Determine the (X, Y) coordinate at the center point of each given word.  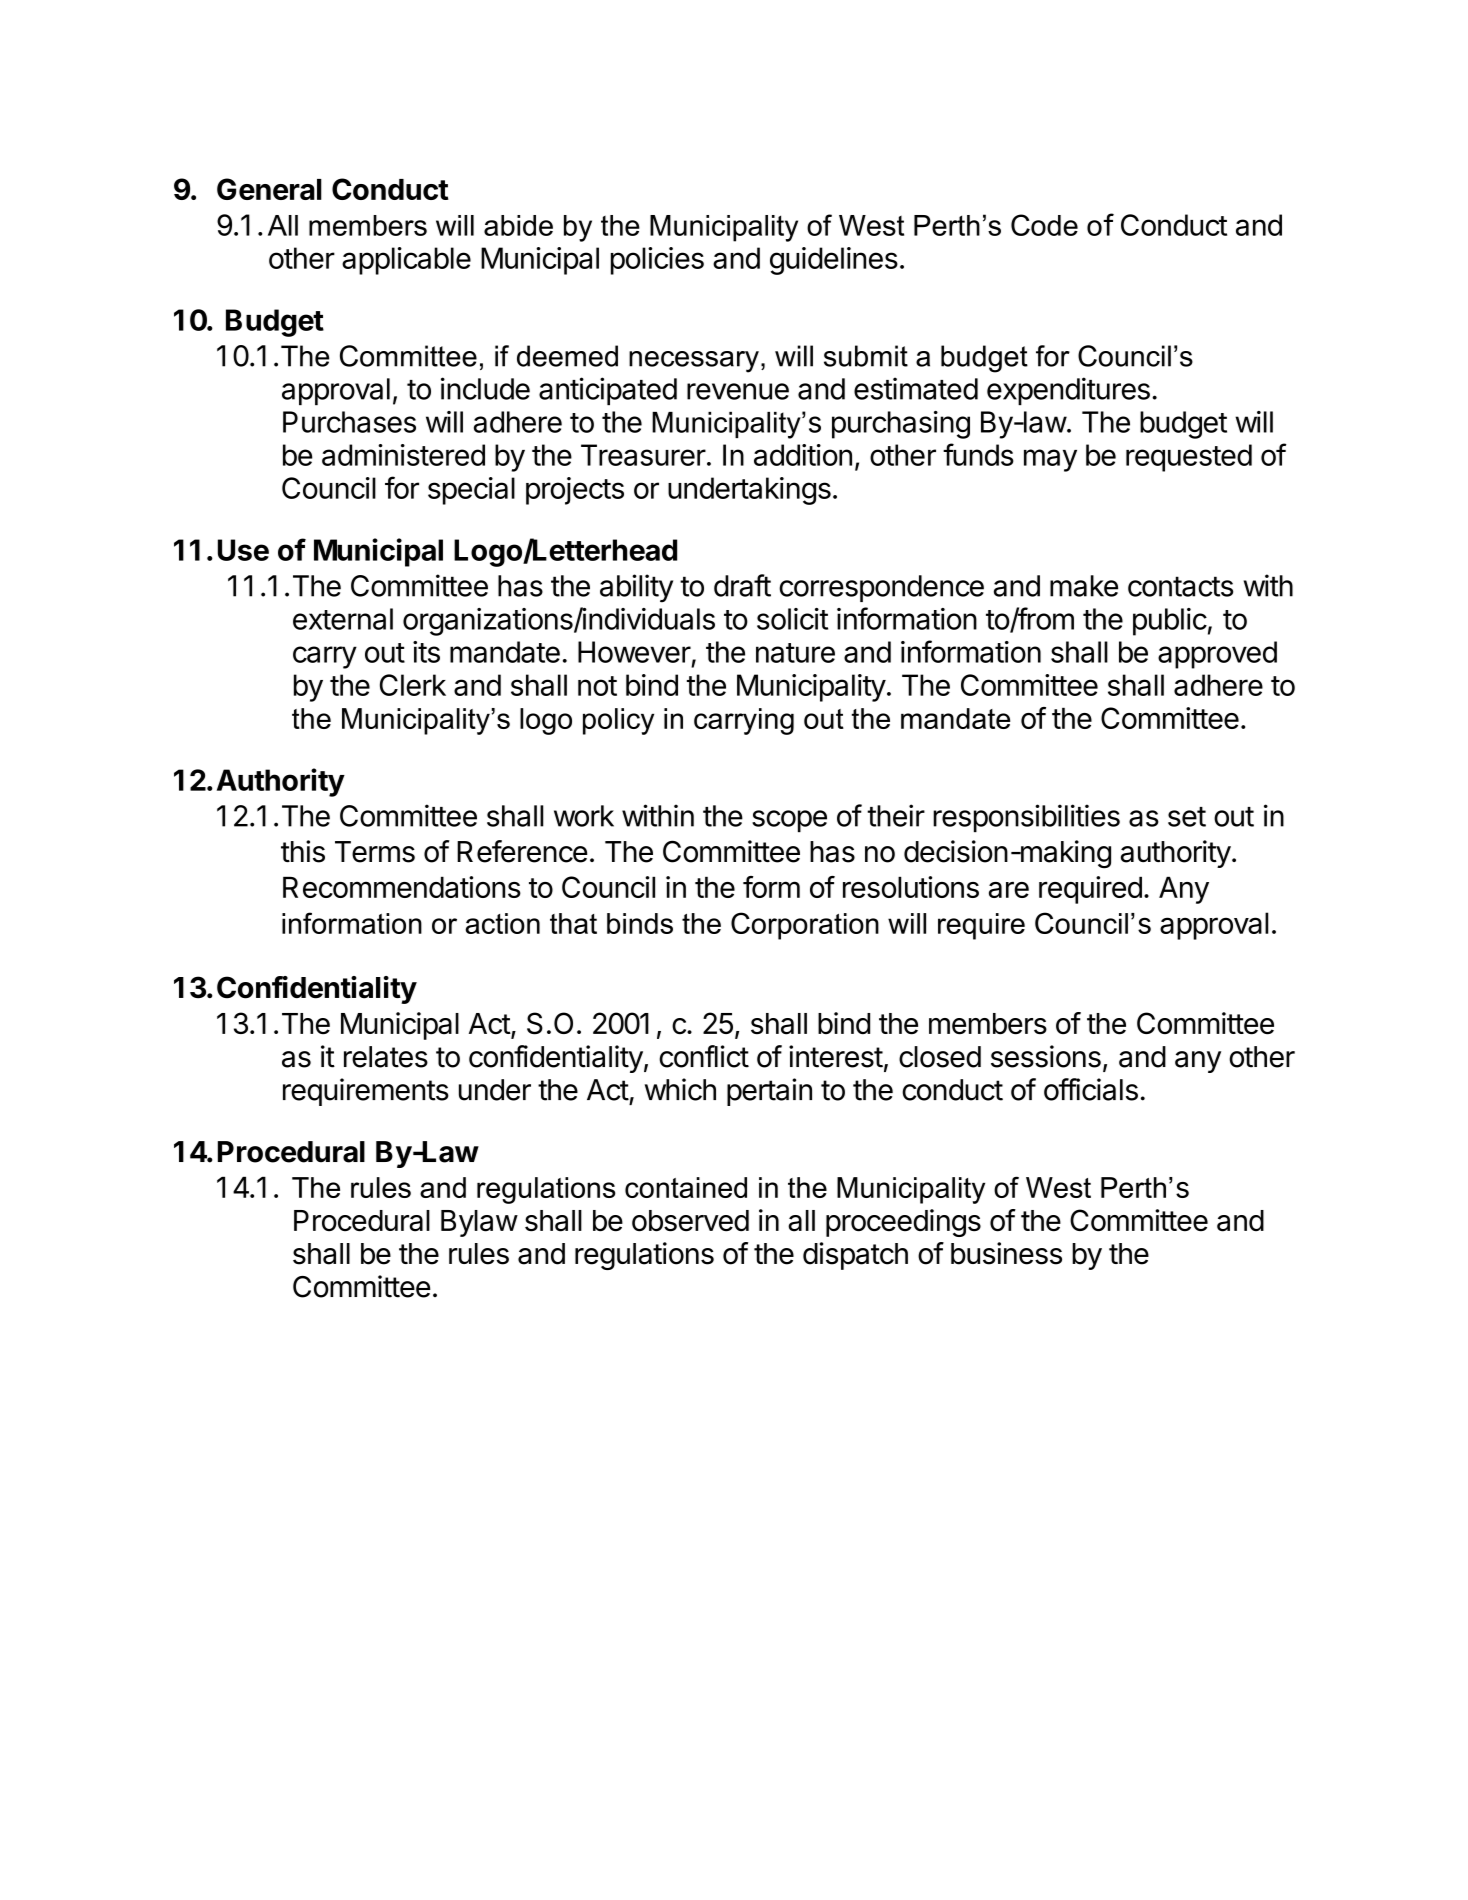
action (502, 923)
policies (657, 261)
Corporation (805, 926)
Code (1044, 225)
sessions (1046, 1056)
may (1050, 460)
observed (690, 1221)
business (1006, 1253)
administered (403, 455)
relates (386, 1057)
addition (803, 455)
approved (1217, 655)
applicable (406, 261)
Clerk (413, 685)
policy (618, 721)
